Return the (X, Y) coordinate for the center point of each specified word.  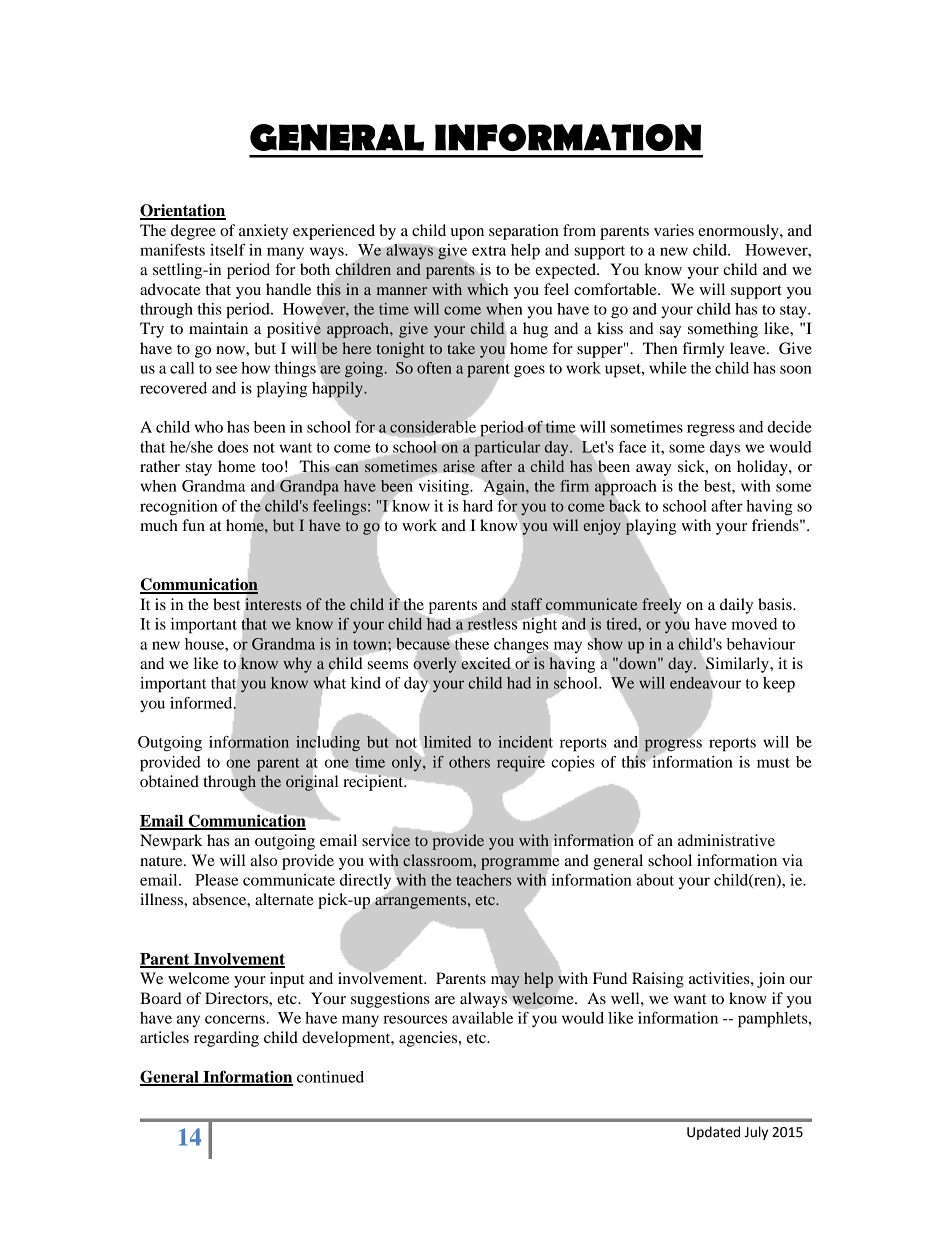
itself (227, 250)
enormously (739, 232)
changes (522, 646)
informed (202, 703)
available (482, 1018)
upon (467, 234)
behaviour (761, 644)
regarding (226, 1039)
